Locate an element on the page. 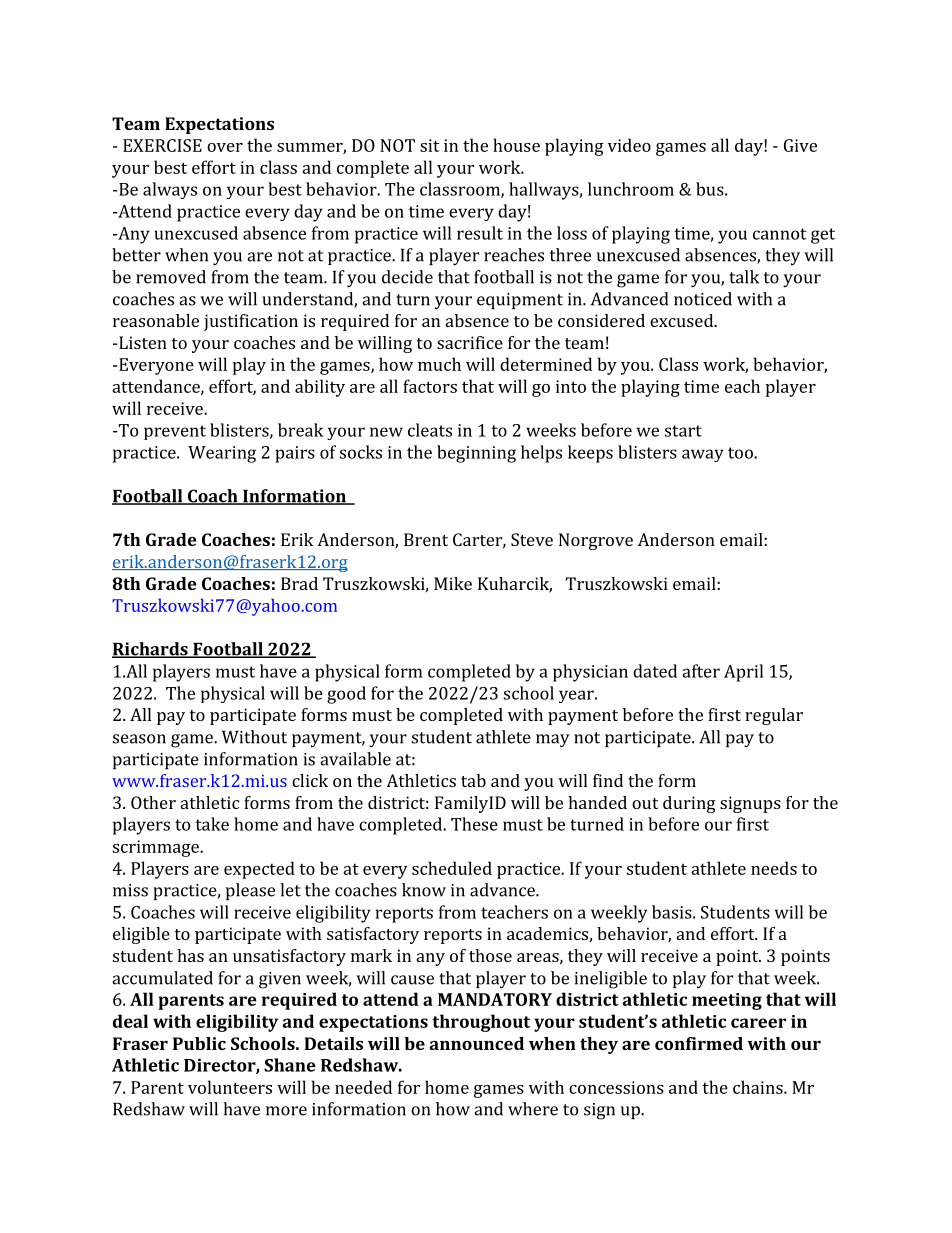  announced is located at coordinates (477, 1043).
